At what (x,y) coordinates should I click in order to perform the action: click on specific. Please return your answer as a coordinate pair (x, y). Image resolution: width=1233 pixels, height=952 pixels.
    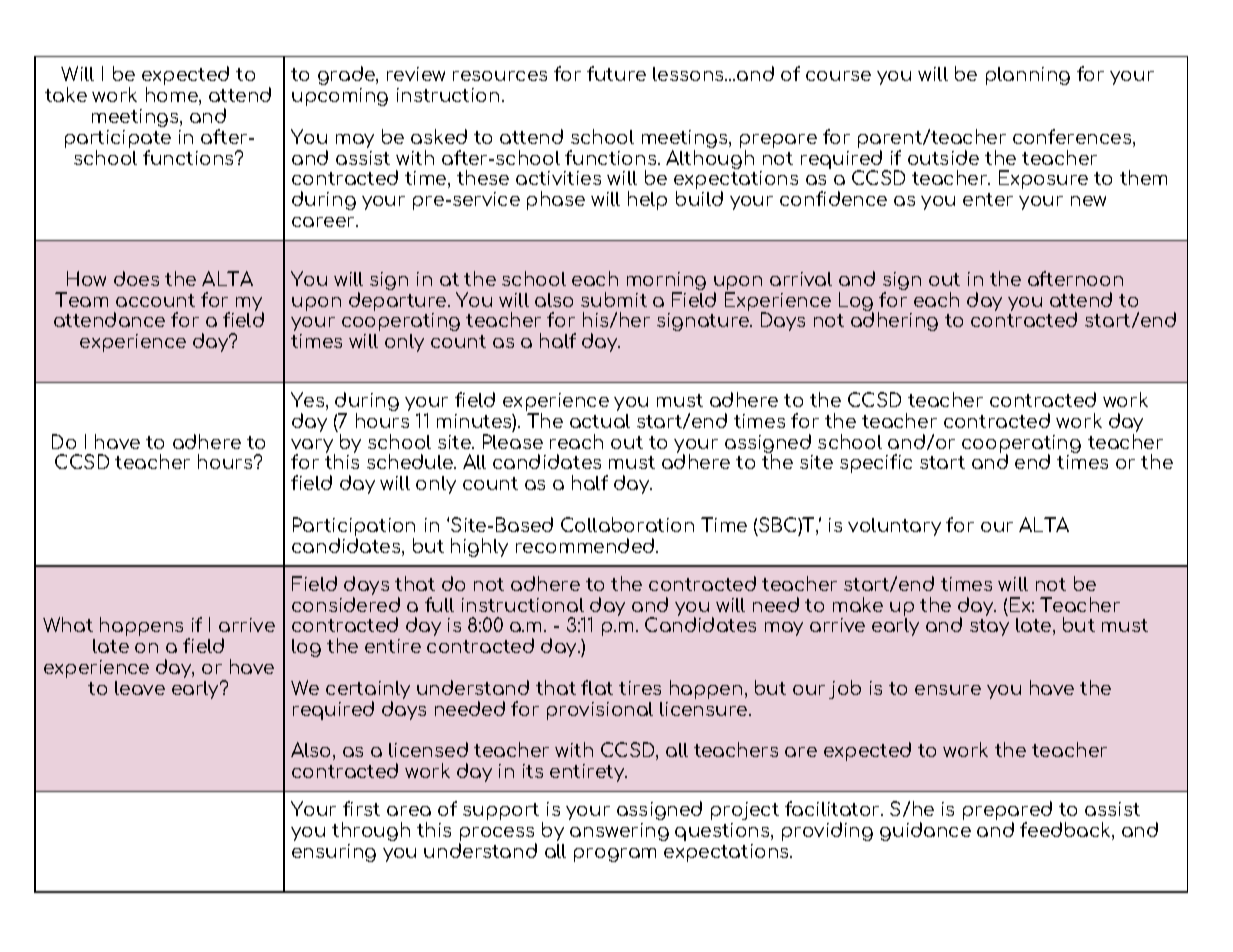
    Looking at the image, I should click on (876, 463).
